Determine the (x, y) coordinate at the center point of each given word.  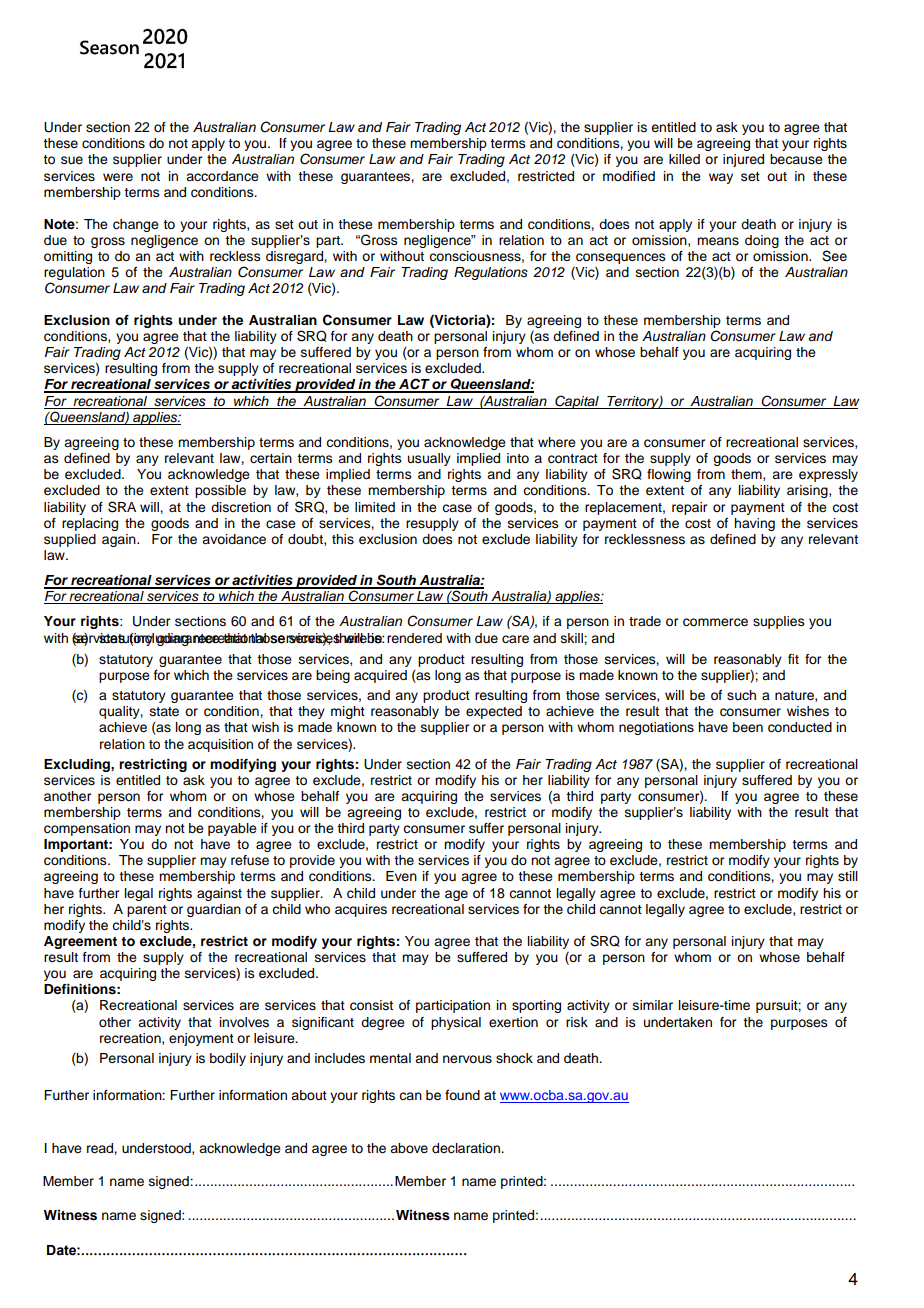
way (721, 178)
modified (629, 176)
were (118, 177)
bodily (228, 1059)
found (462, 1095)
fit (793, 659)
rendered (414, 638)
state (164, 712)
